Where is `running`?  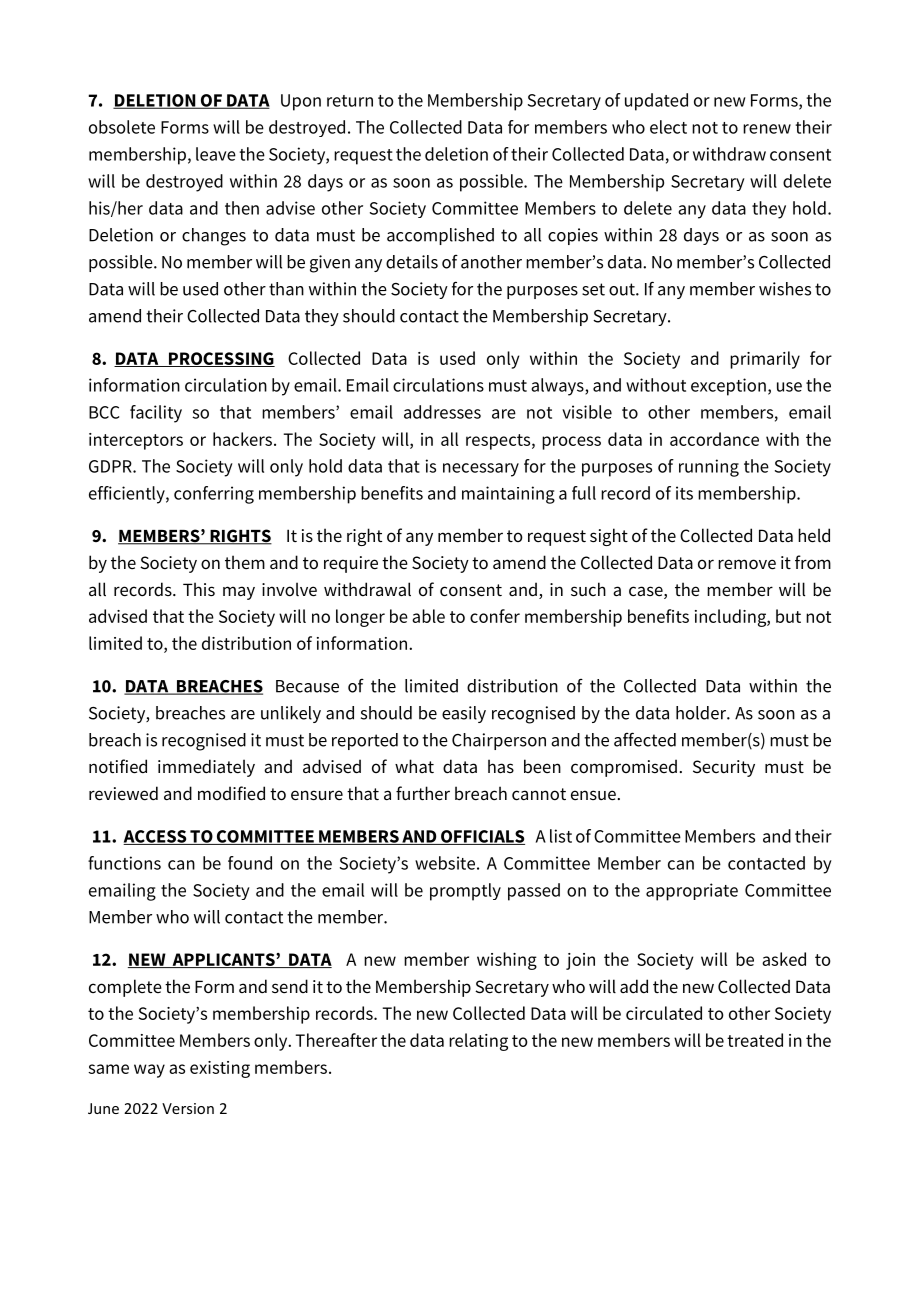
running is located at coordinates (709, 468).
